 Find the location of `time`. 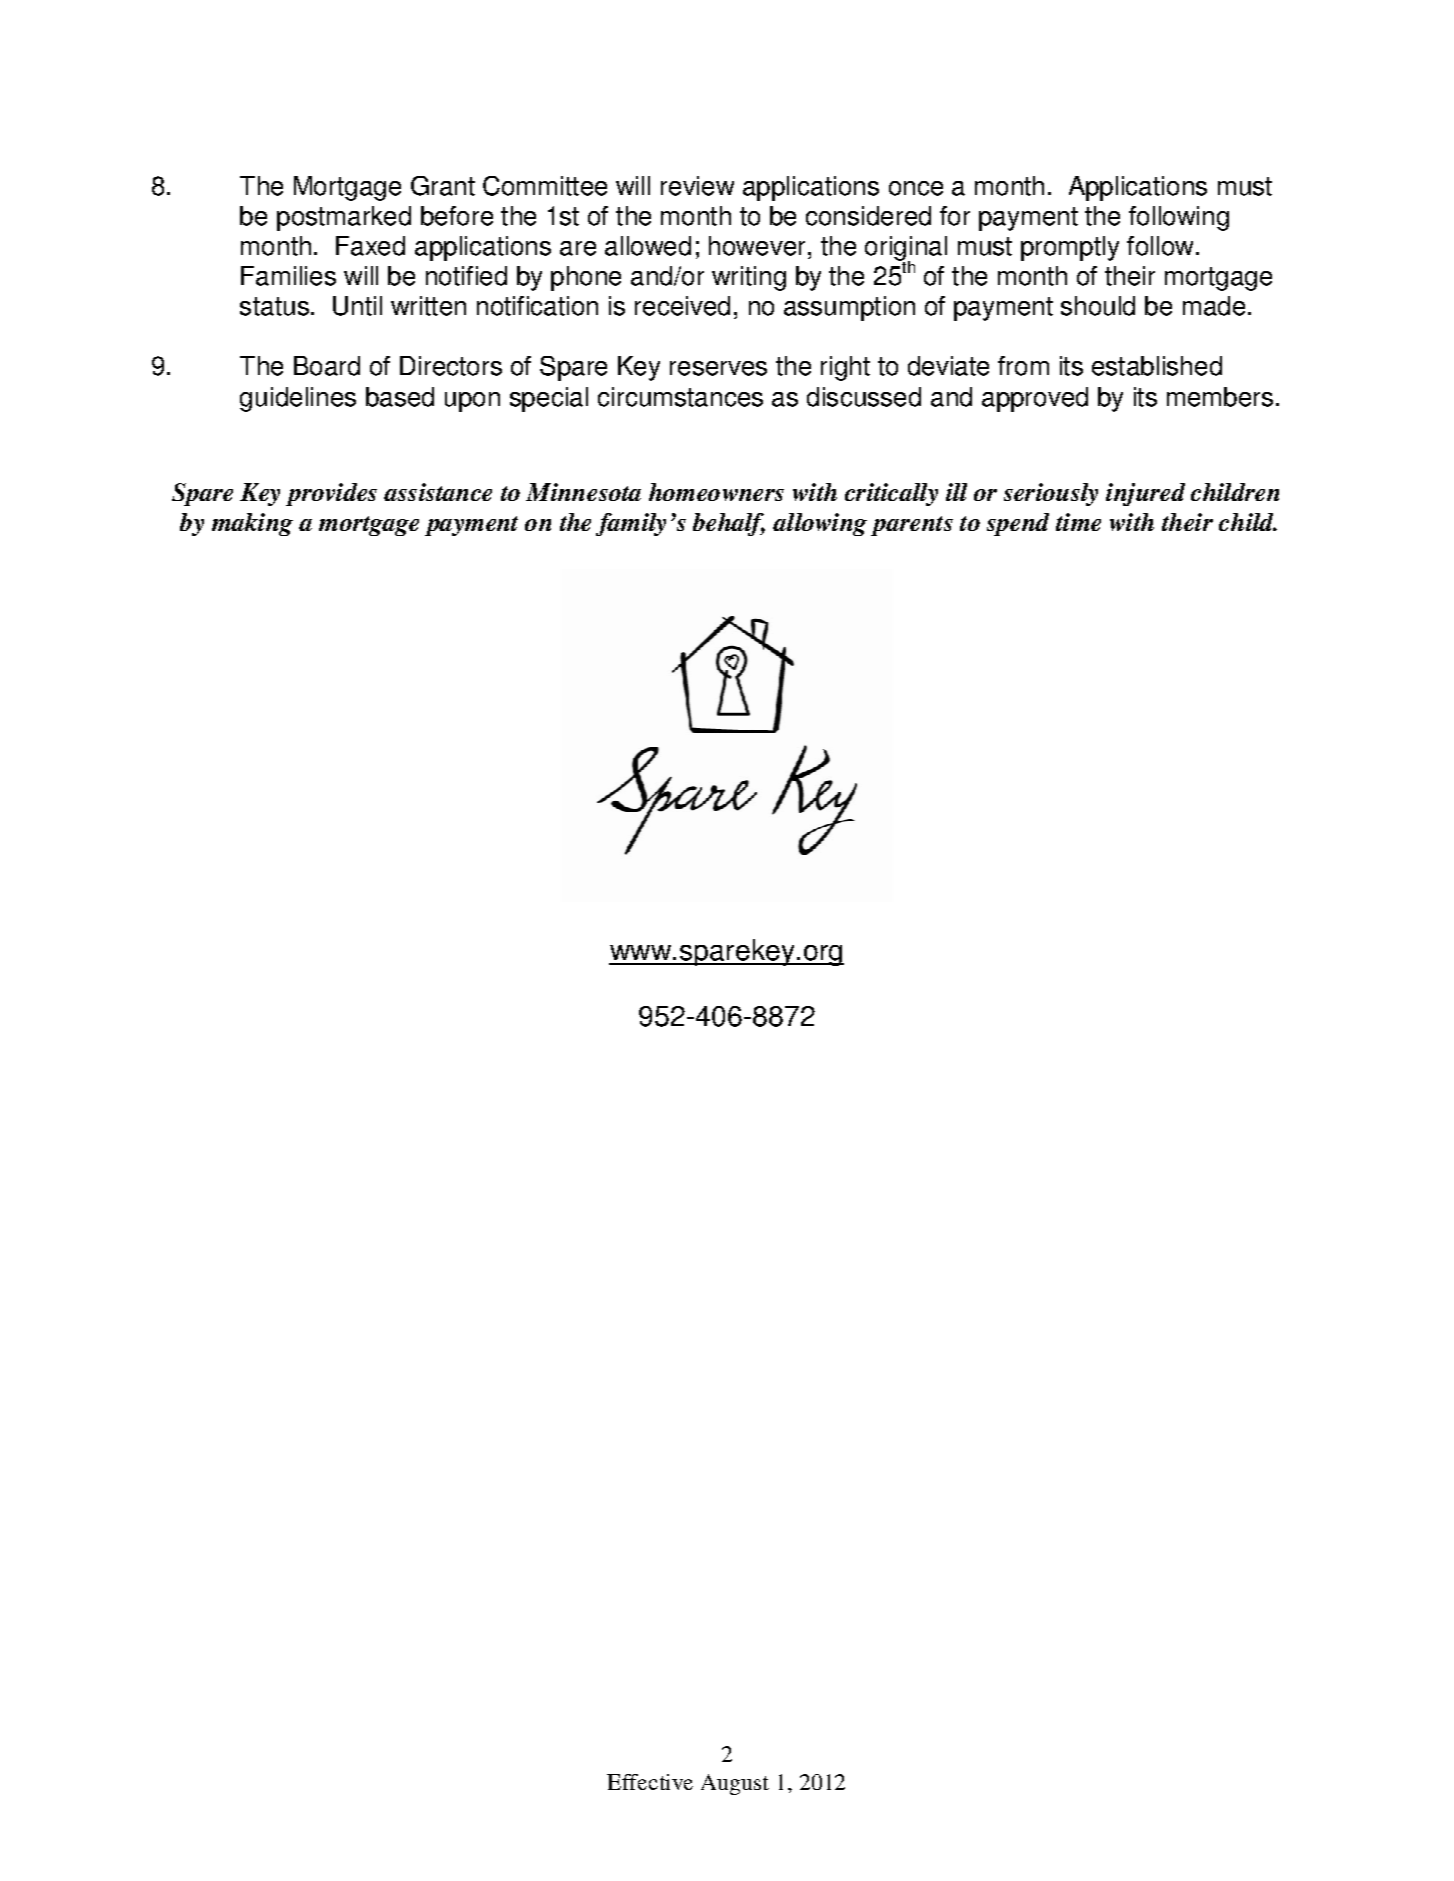

time is located at coordinates (1078, 522).
